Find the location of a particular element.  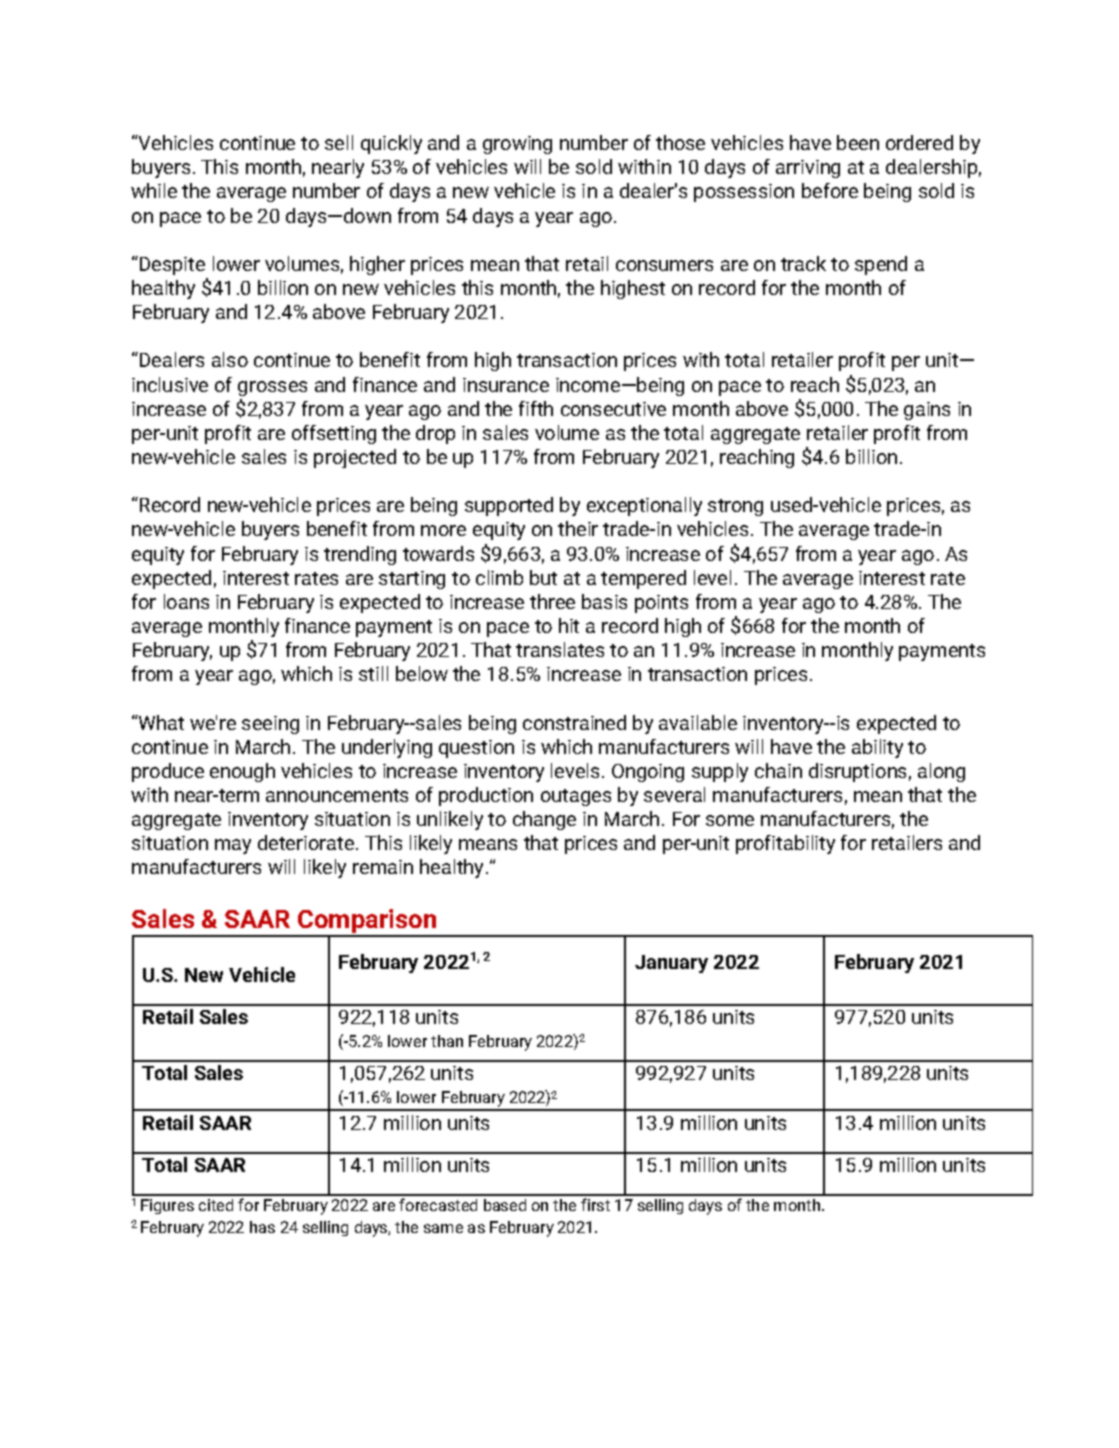

based is located at coordinates (505, 1205).
